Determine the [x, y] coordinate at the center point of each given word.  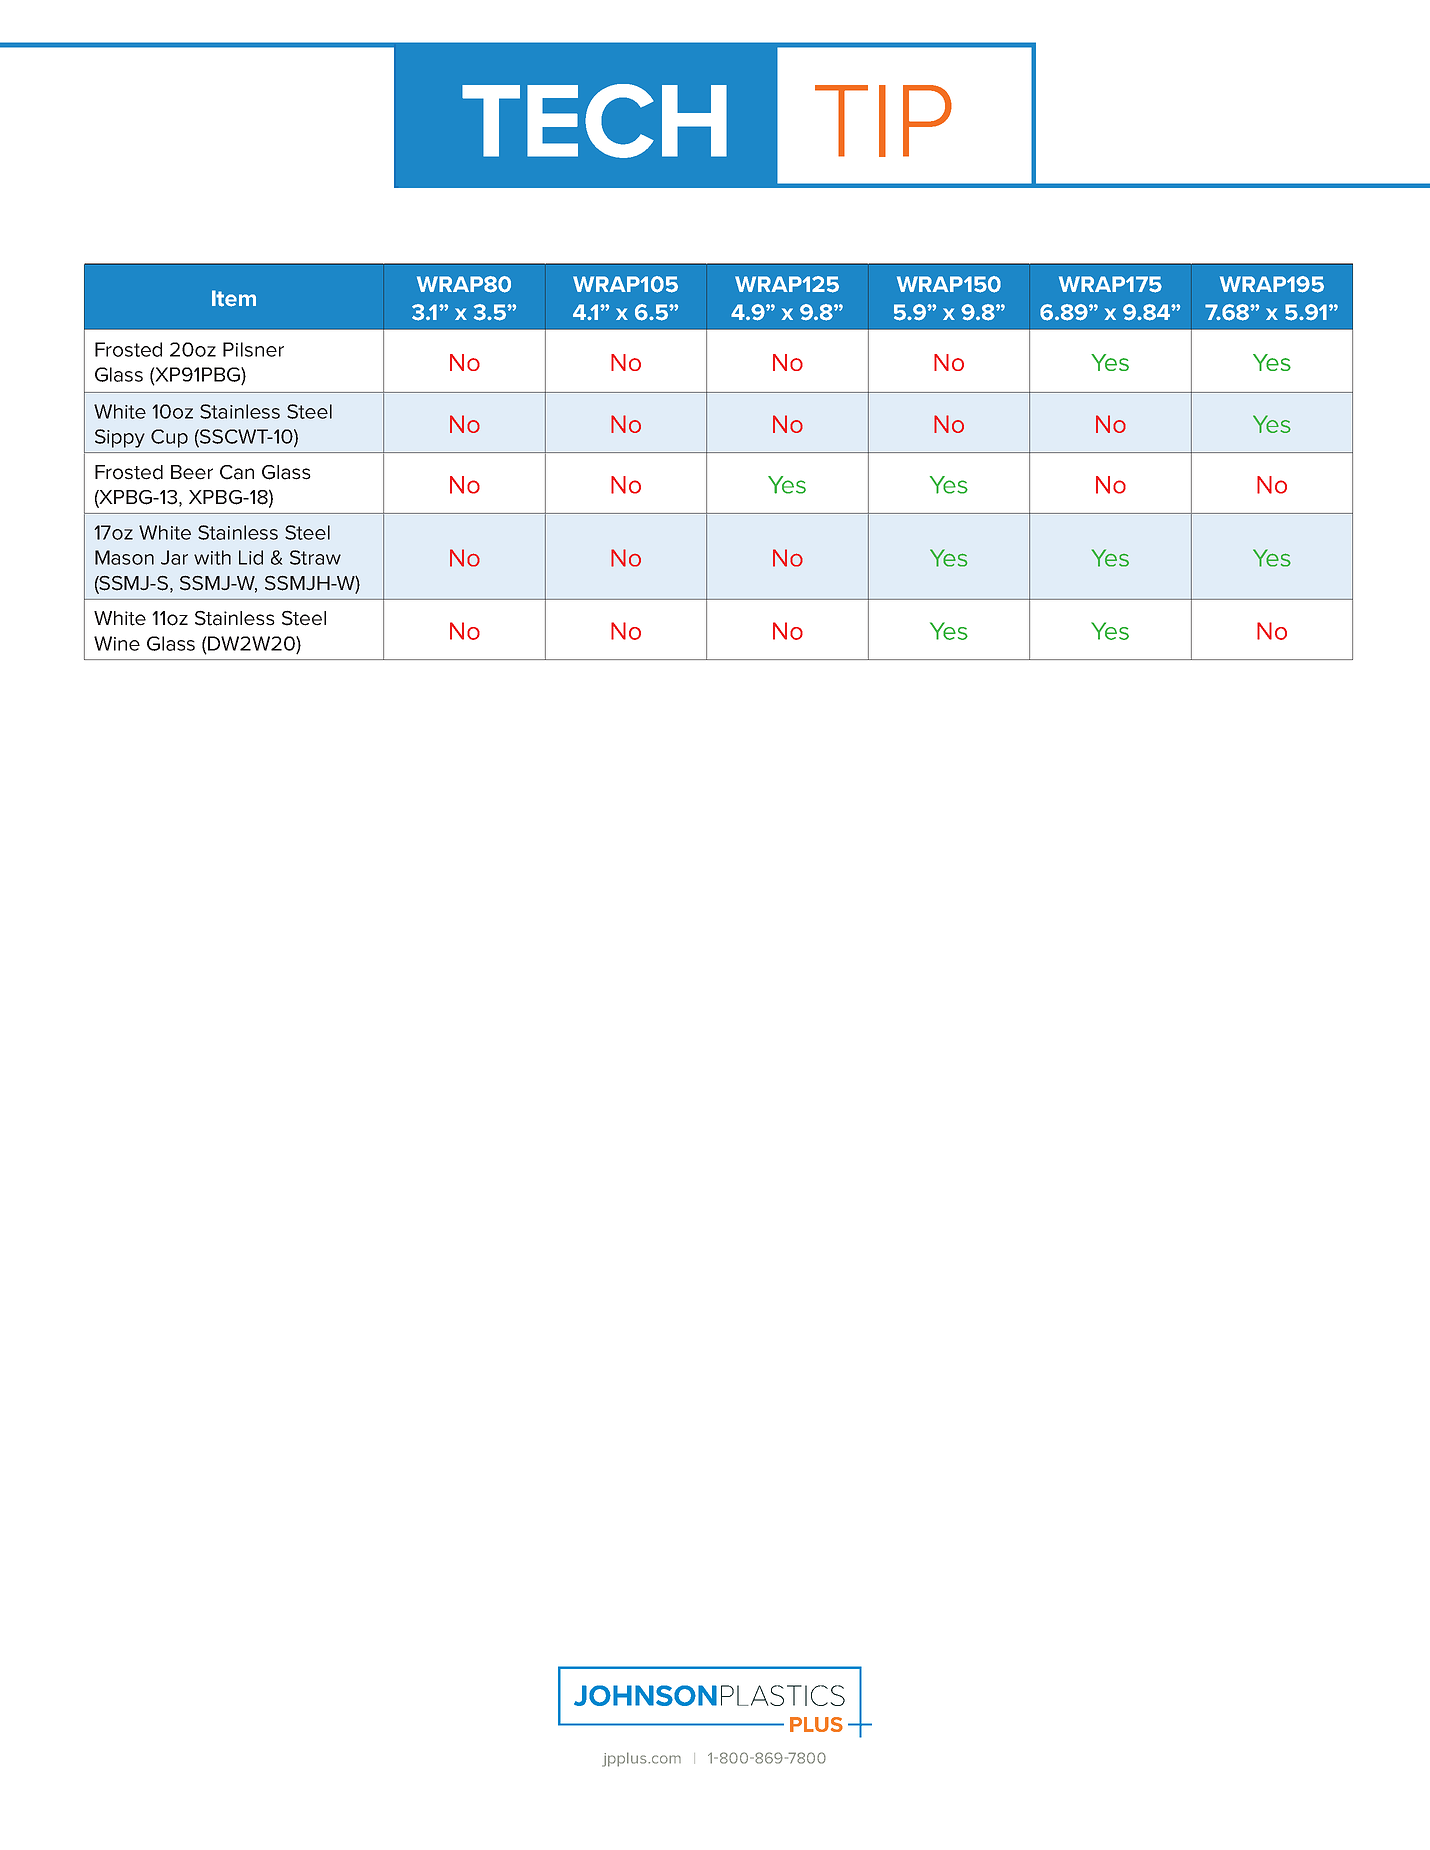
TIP [883, 121]
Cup [169, 438]
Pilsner [253, 349]
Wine [117, 643]
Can [237, 472]
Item [234, 298]
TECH [594, 121]
